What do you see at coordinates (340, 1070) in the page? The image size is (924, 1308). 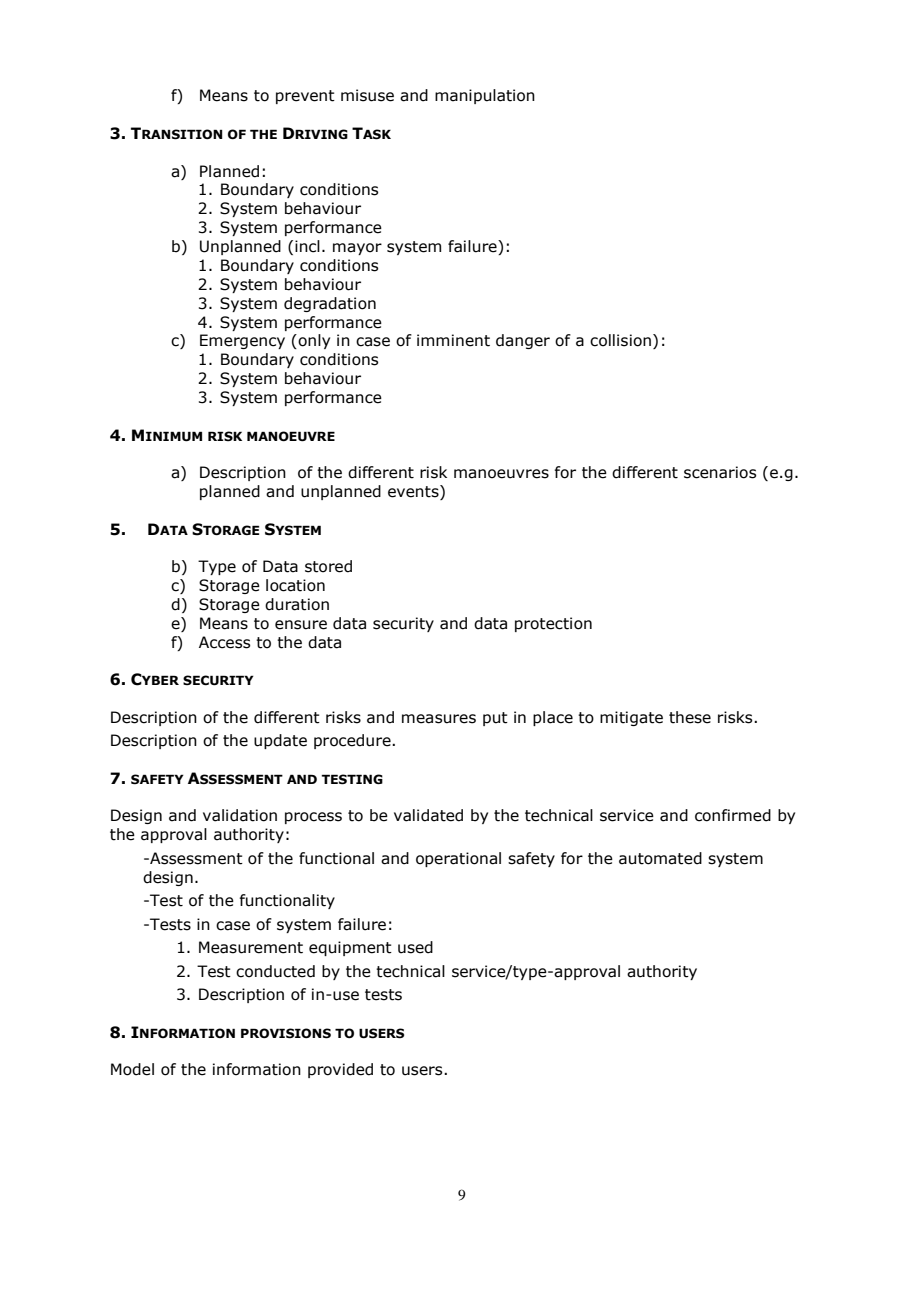 I see `provided` at bounding box center [340, 1070].
